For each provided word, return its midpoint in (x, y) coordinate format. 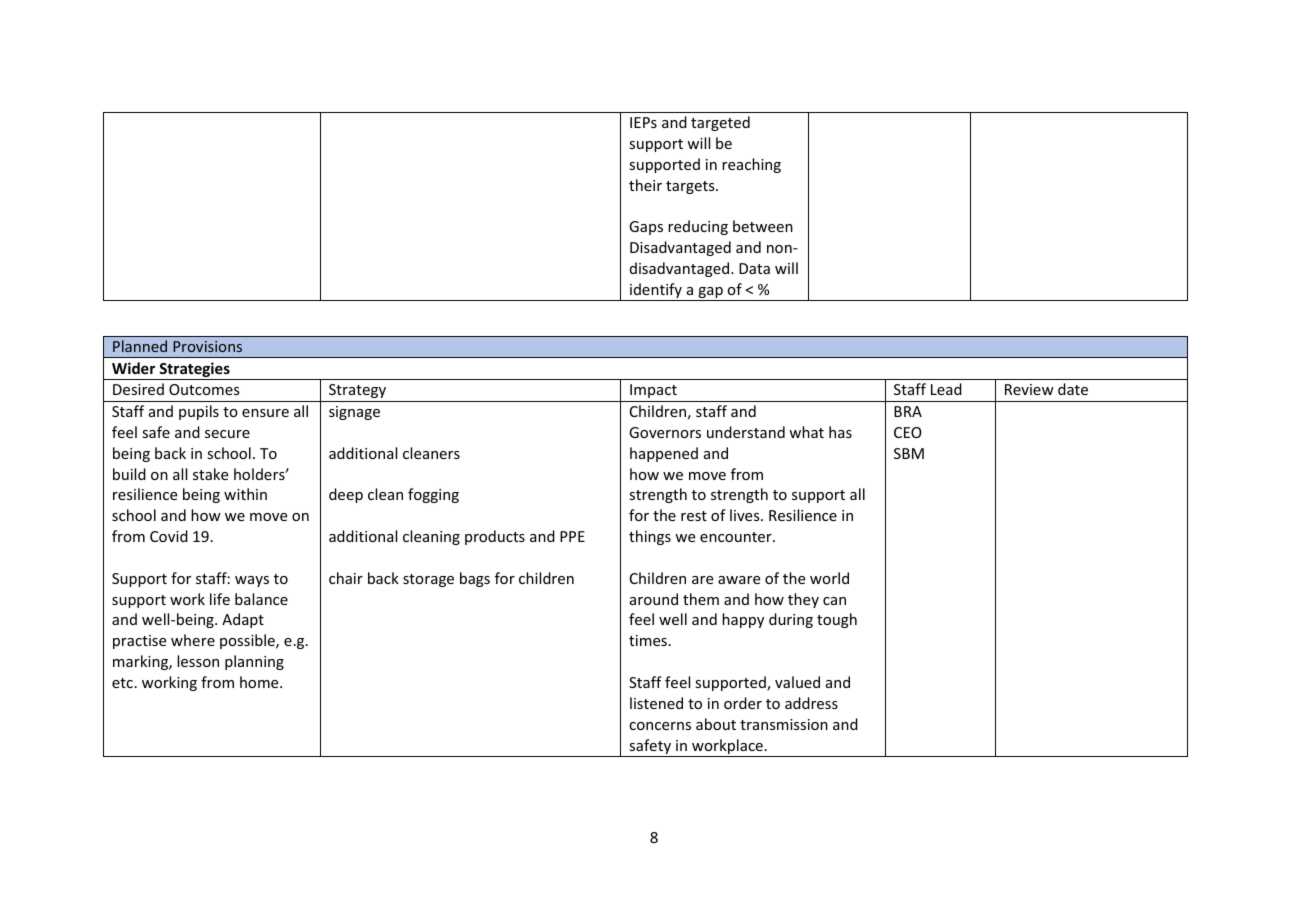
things (650, 537)
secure (227, 434)
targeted (720, 123)
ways (252, 581)
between (763, 226)
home (260, 682)
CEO (908, 432)
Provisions (207, 346)
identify (656, 292)
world (829, 578)
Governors (665, 432)
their (645, 185)
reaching (751, 165)
